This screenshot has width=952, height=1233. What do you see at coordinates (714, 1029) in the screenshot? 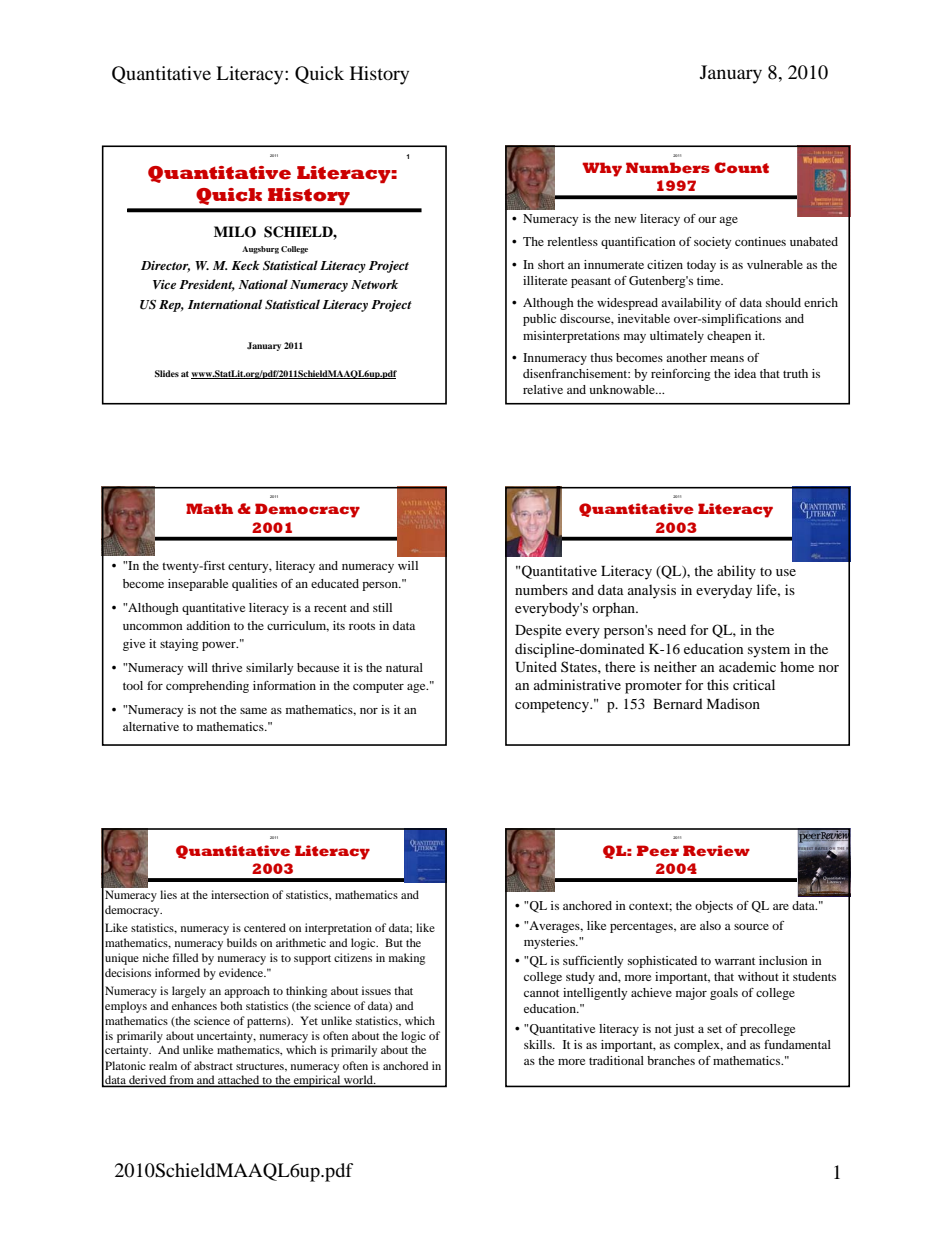
I see `set` at bounding box center [714, 1029].
